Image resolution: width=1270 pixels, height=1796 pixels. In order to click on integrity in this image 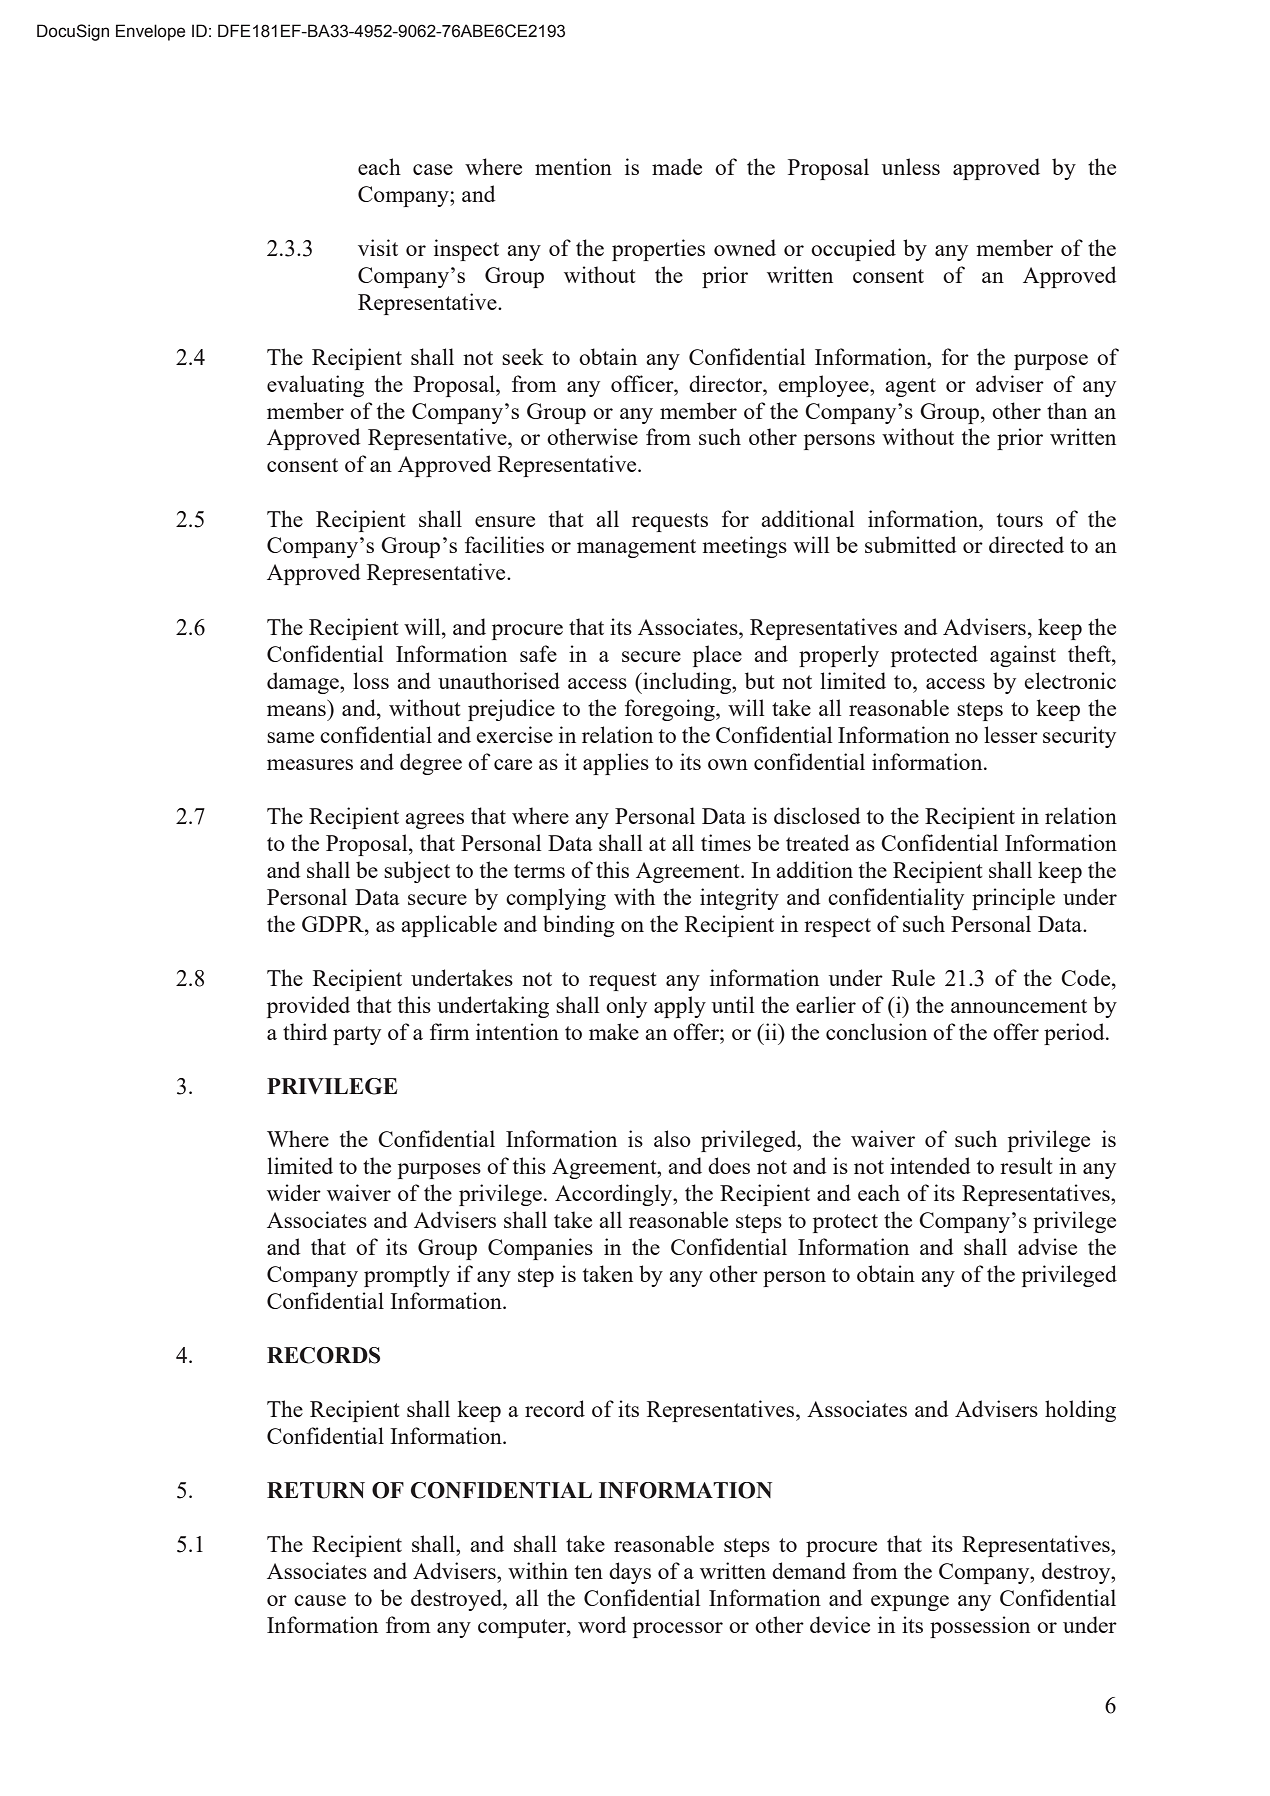, I will do `click(739, 899)`.
